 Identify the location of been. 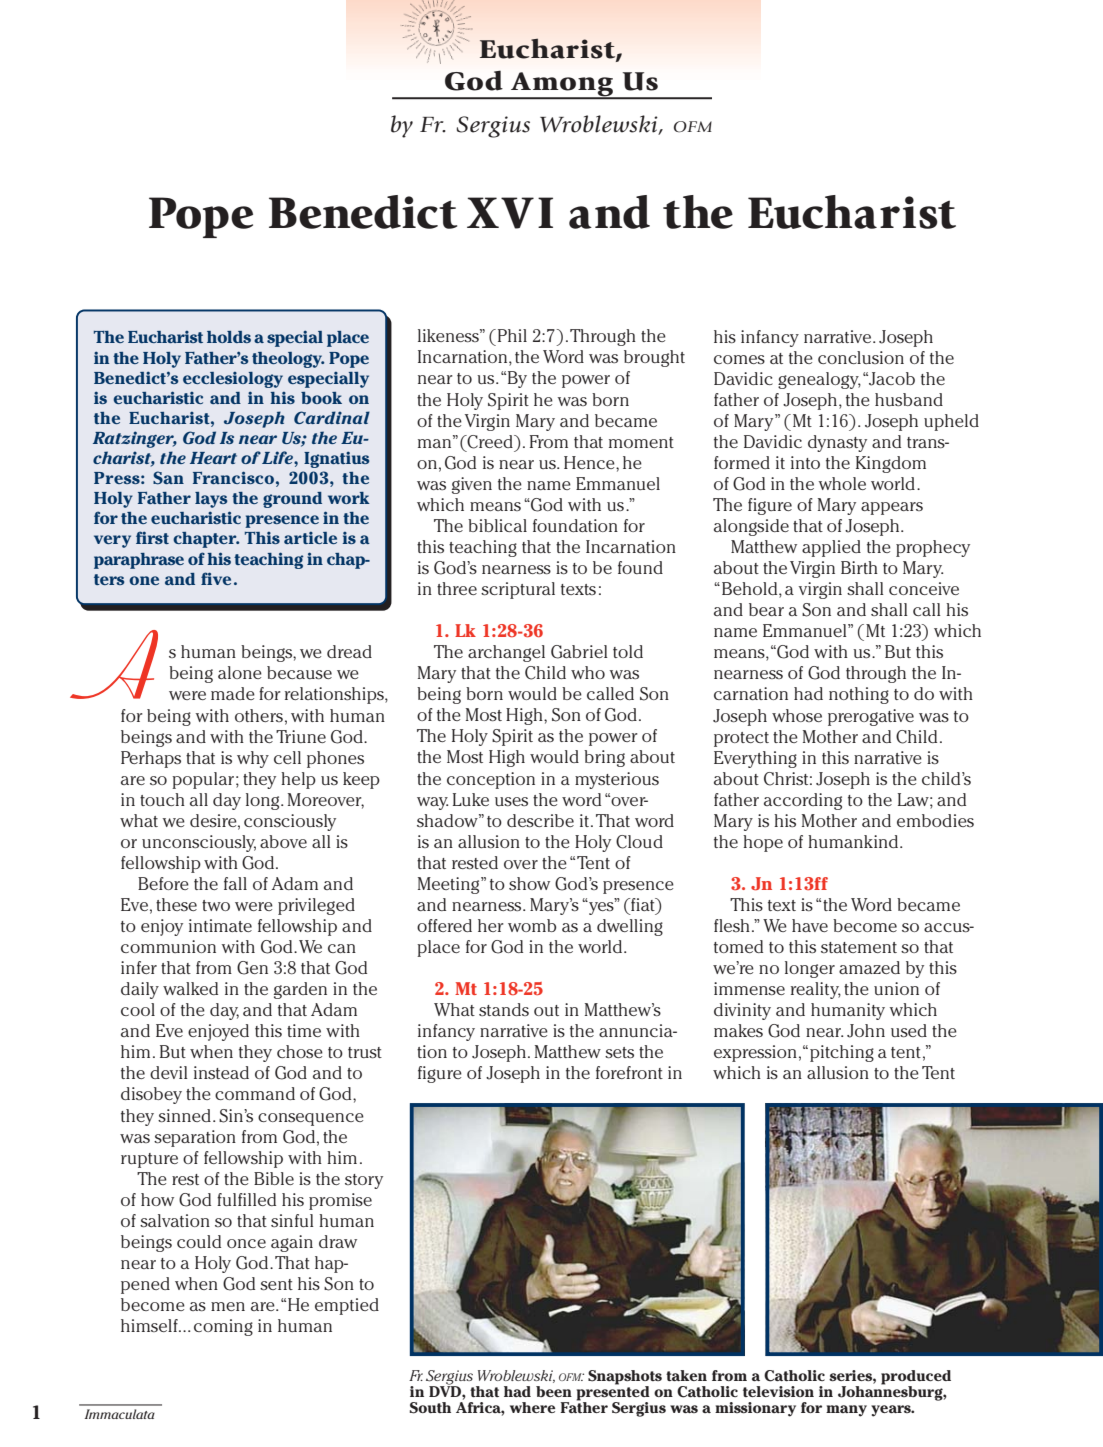
(554, 1391).
